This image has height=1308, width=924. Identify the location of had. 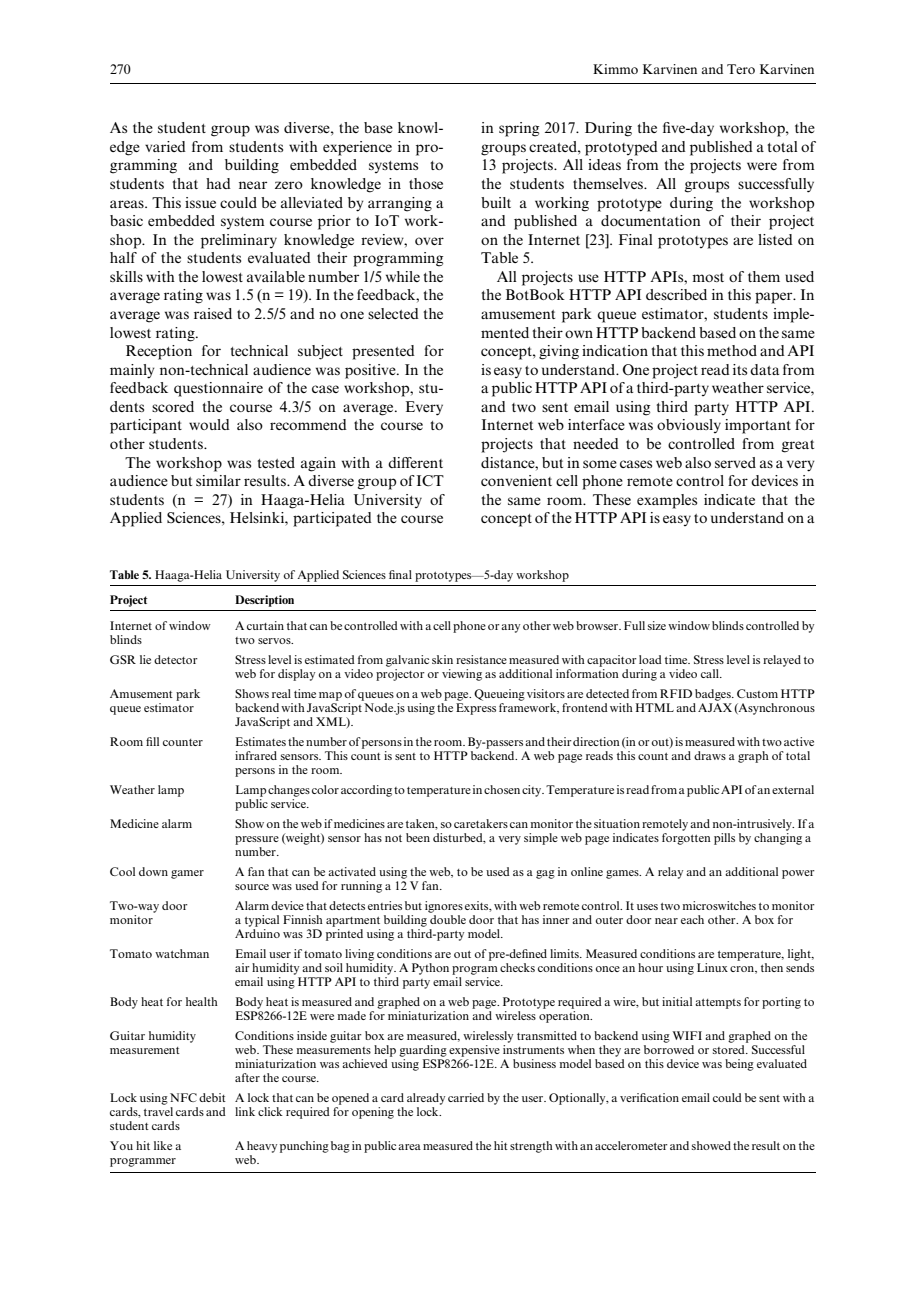
(218, 183).
